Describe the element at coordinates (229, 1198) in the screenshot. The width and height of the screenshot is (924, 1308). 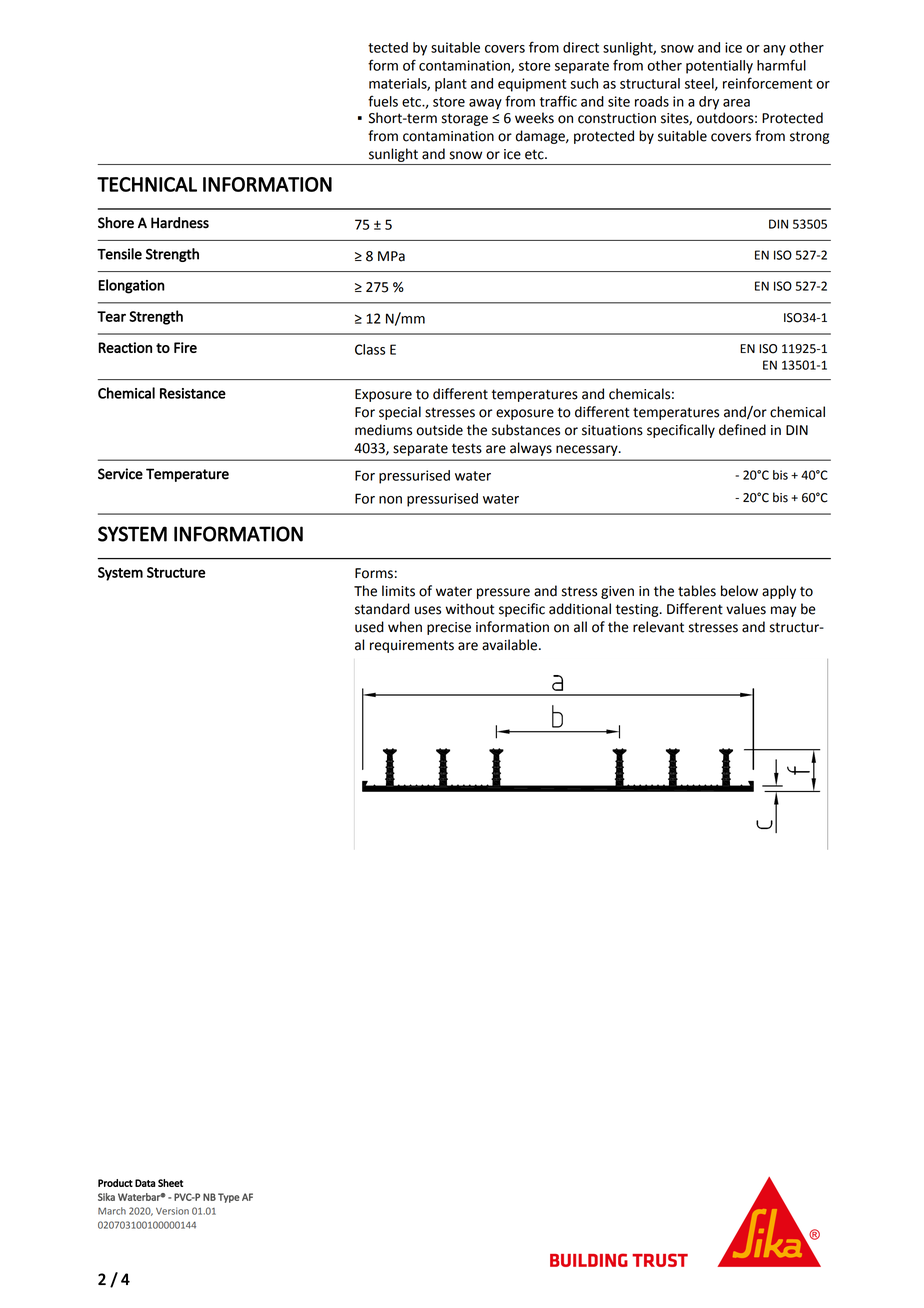
I see `Type` at that location.
